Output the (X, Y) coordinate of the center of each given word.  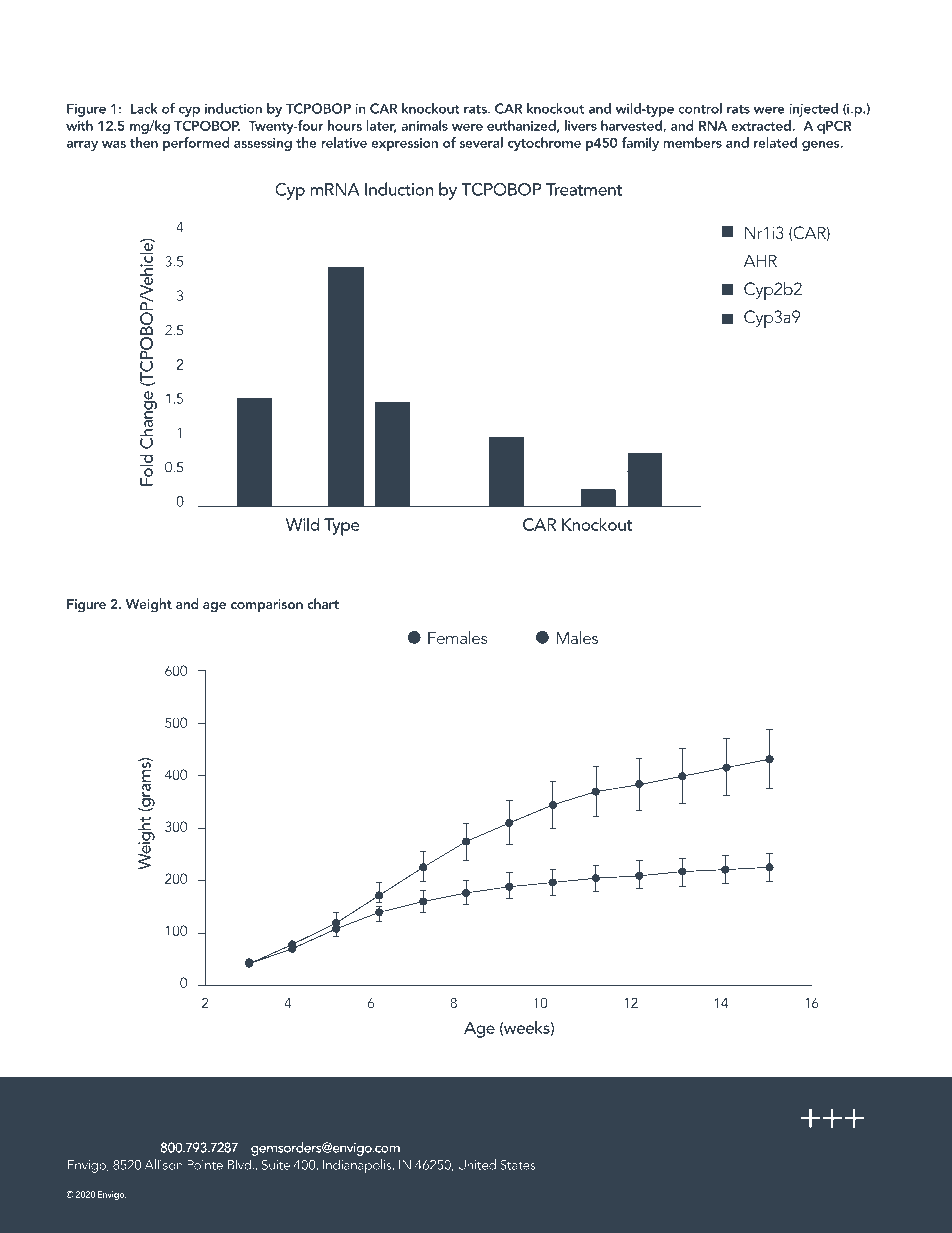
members (692, 142)
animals (424, 125)
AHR (760, 260)
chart (323, 603)
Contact (104, 1117)
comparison (267, 605)
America (129, 1147)
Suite (276, 1165)
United (477, 1164)
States (518, 1165)
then (144, 142)
